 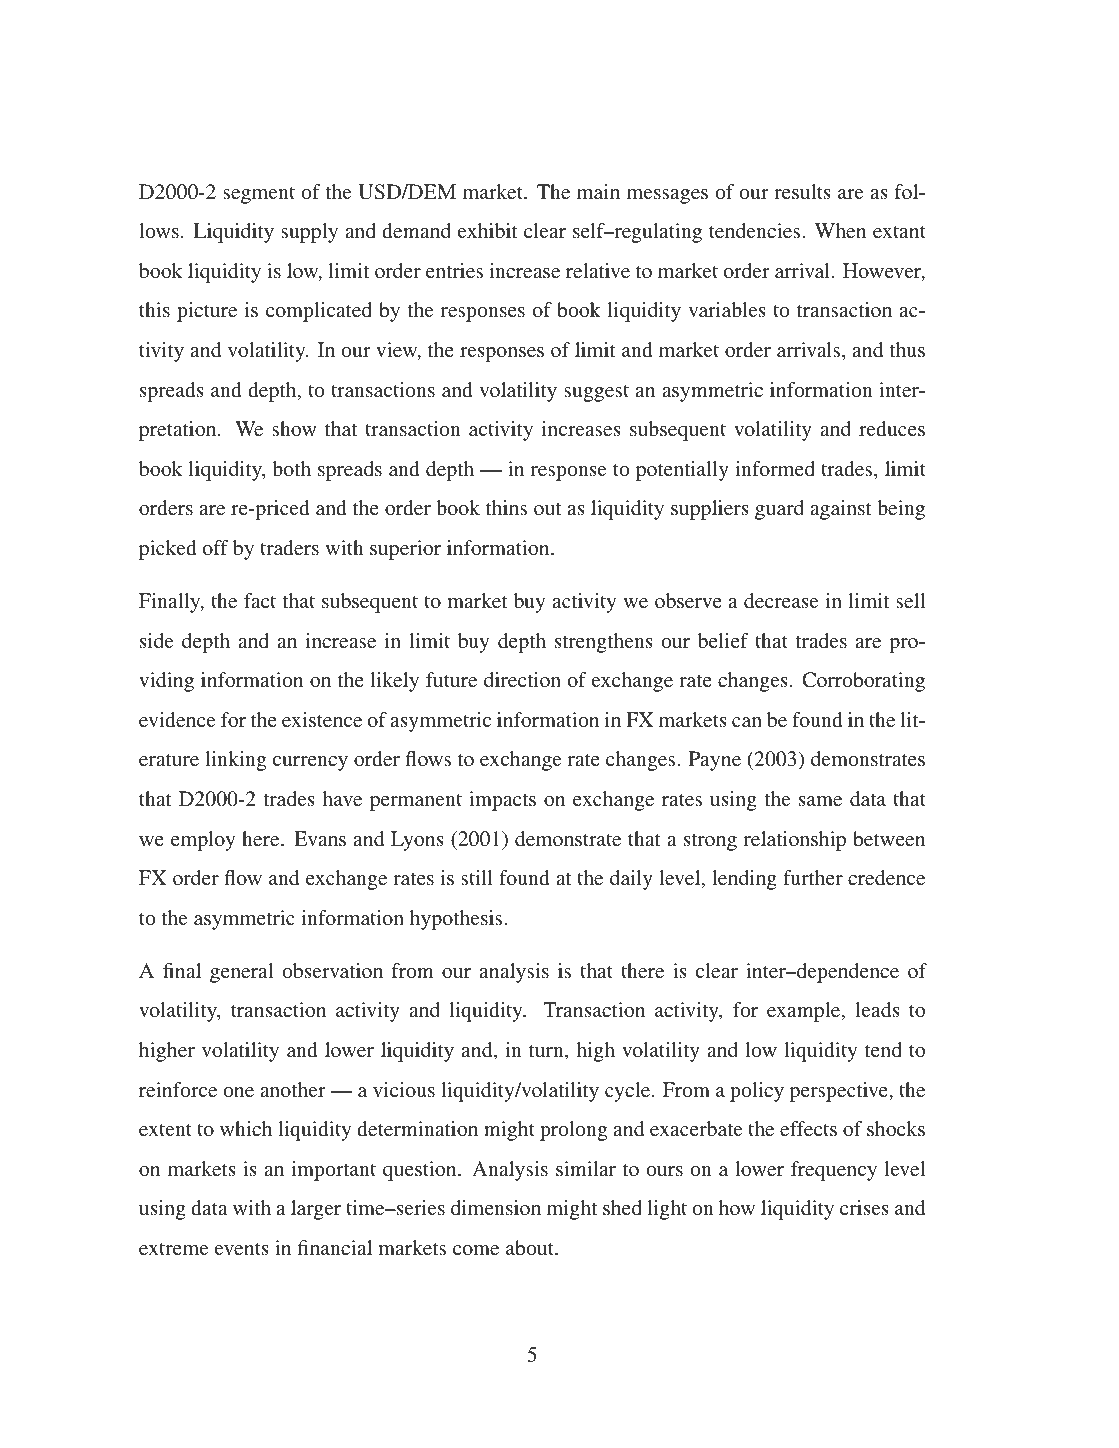 What do you see at coordinates (522, 679) in the page?
I see `direction` at bounding box center [522, 679].
